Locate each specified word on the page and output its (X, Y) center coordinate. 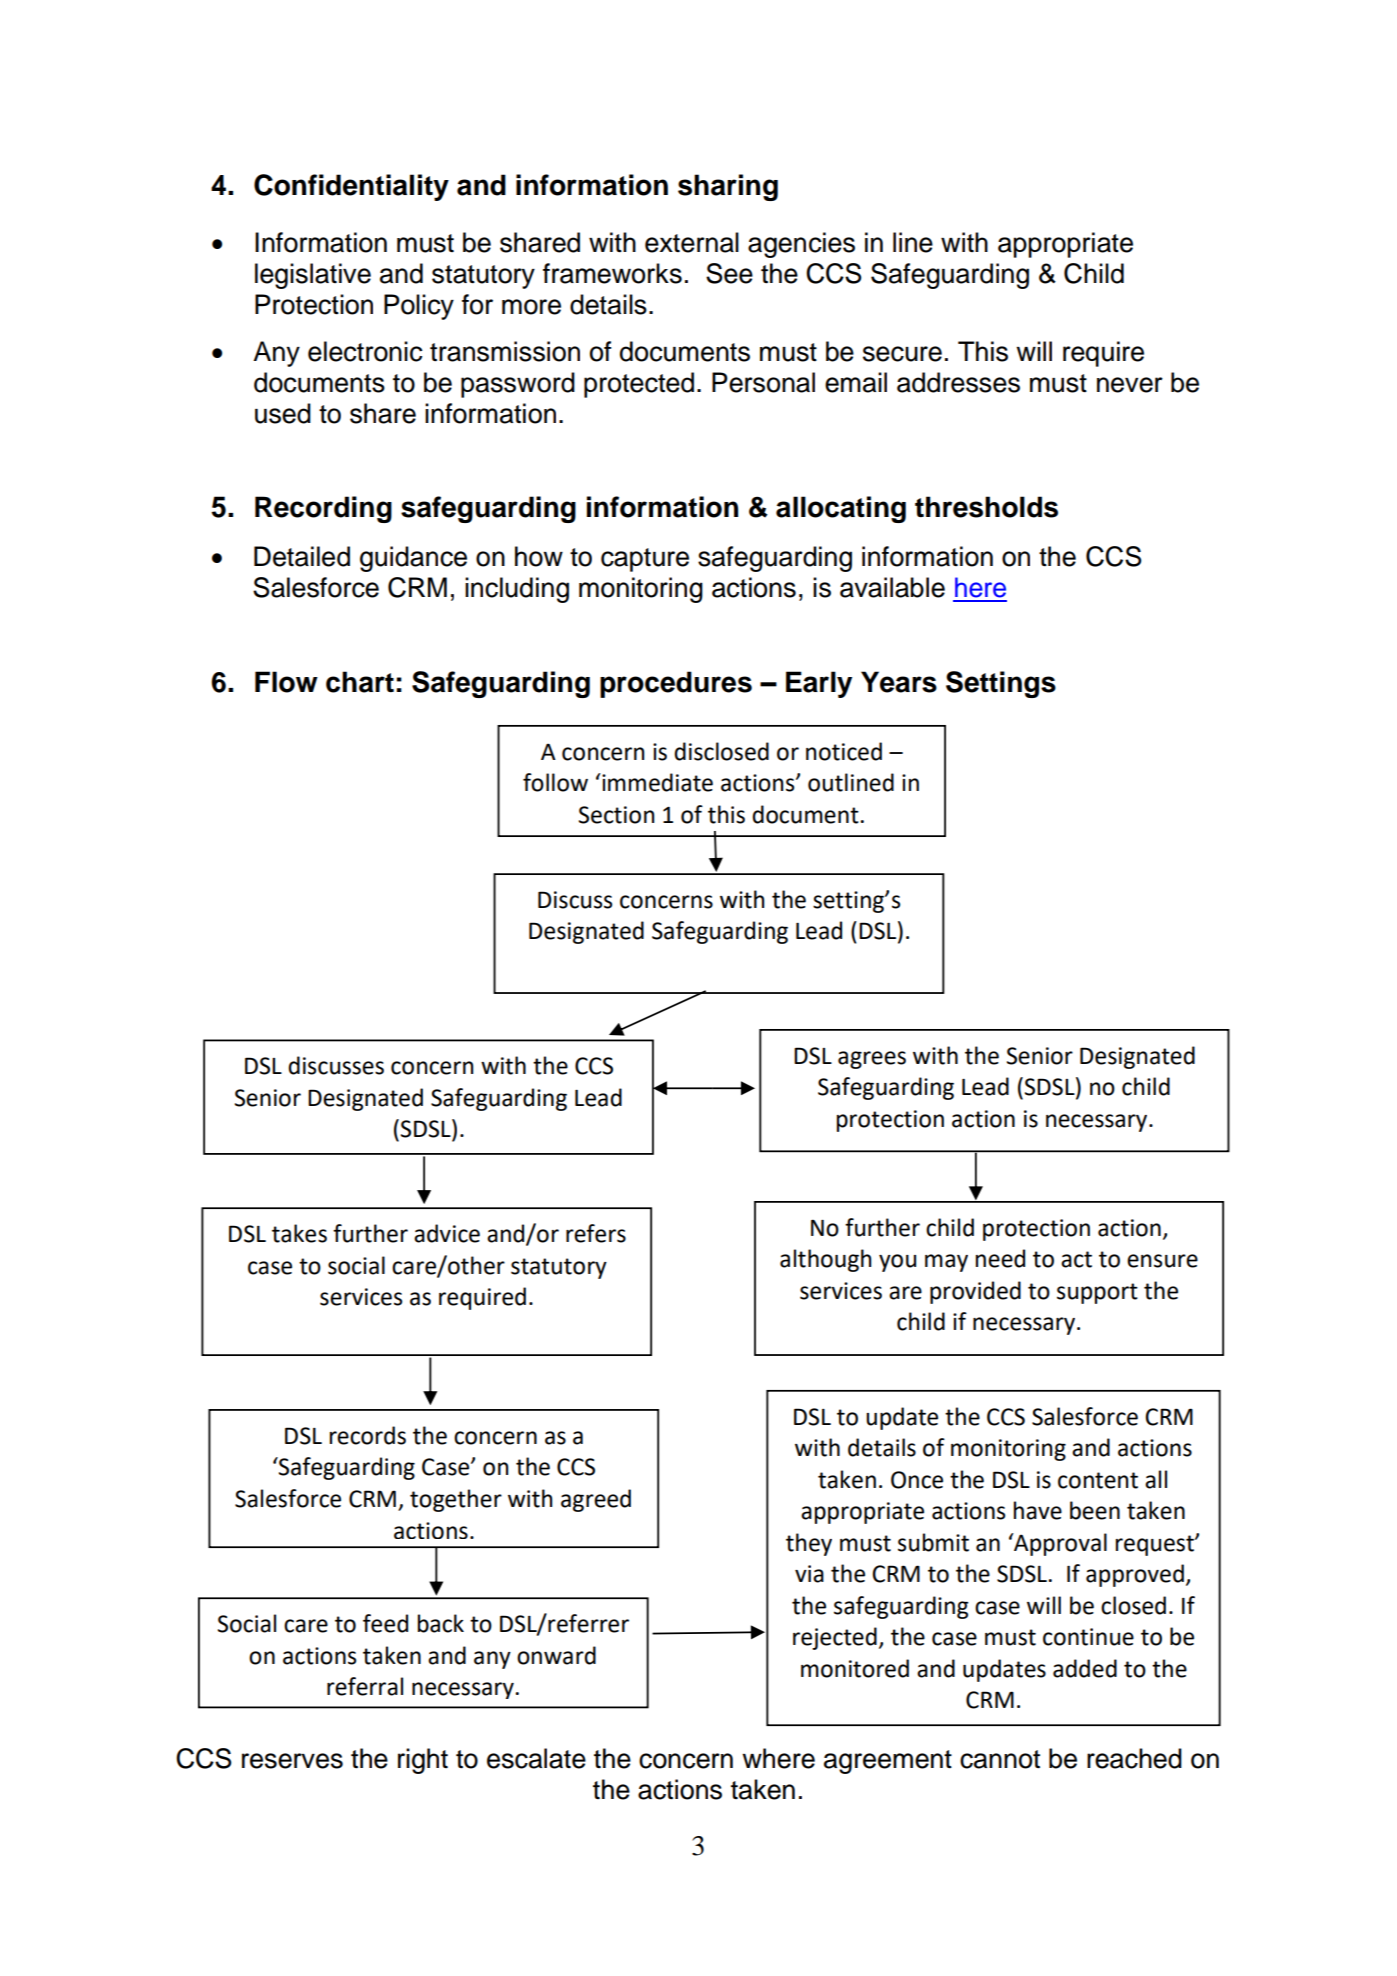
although (825, 1260)
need (1000, 1258)
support (1097, 1293)
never (1130, 385)
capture (645, 560)
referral (365, 1686)
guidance (413, 559)
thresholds (986, 507)
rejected (835, 1638)
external (692, 242)
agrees (872, 1060)
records (368, 1435)
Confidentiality (351, 187)
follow (555, 782)
